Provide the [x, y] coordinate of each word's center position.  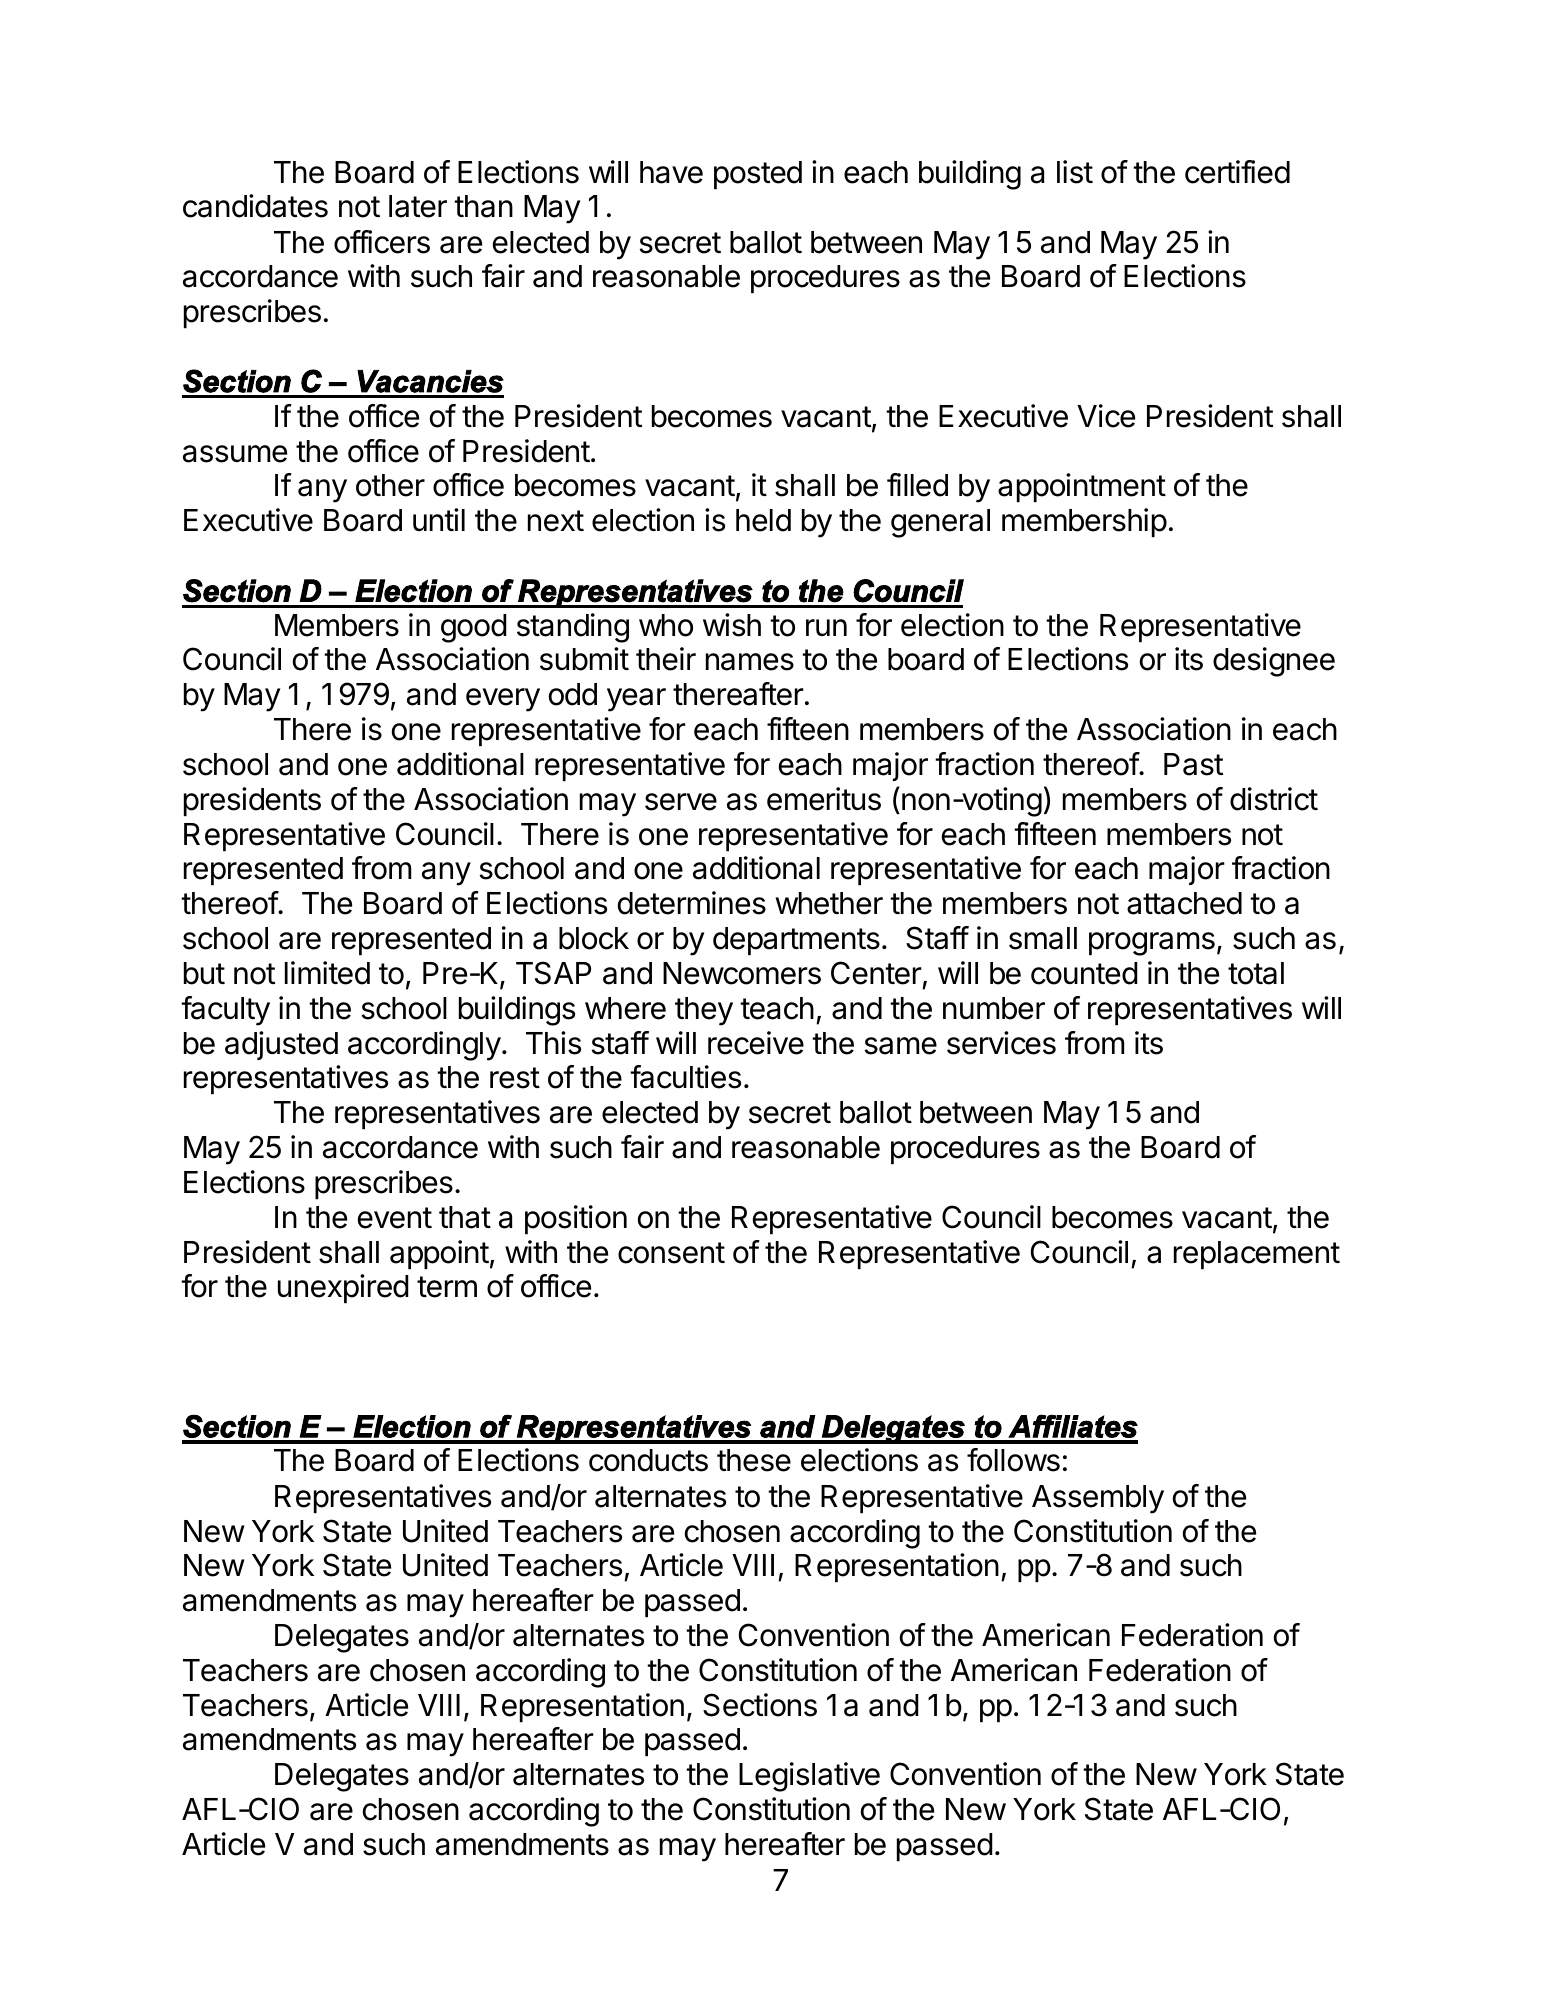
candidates [255, 206]
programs [1152, 944]
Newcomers [742, 973]
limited [327, 973]
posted [758, 175]
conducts [648, 1460]
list [1075, 172]
